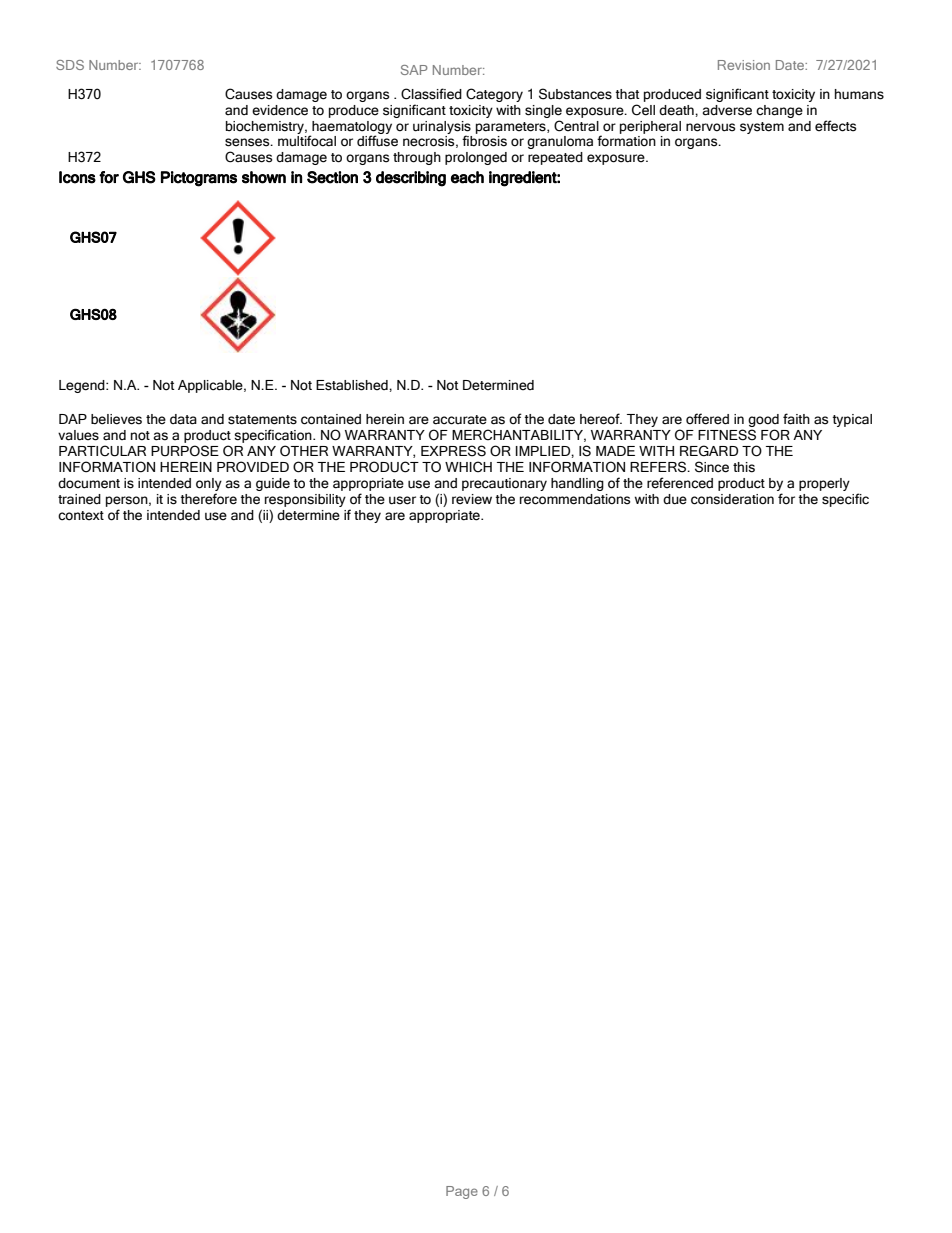  What do you see at coordinates (732, 499) in the screenshot?
I see `consideration` at bounding box center [732, 499].
